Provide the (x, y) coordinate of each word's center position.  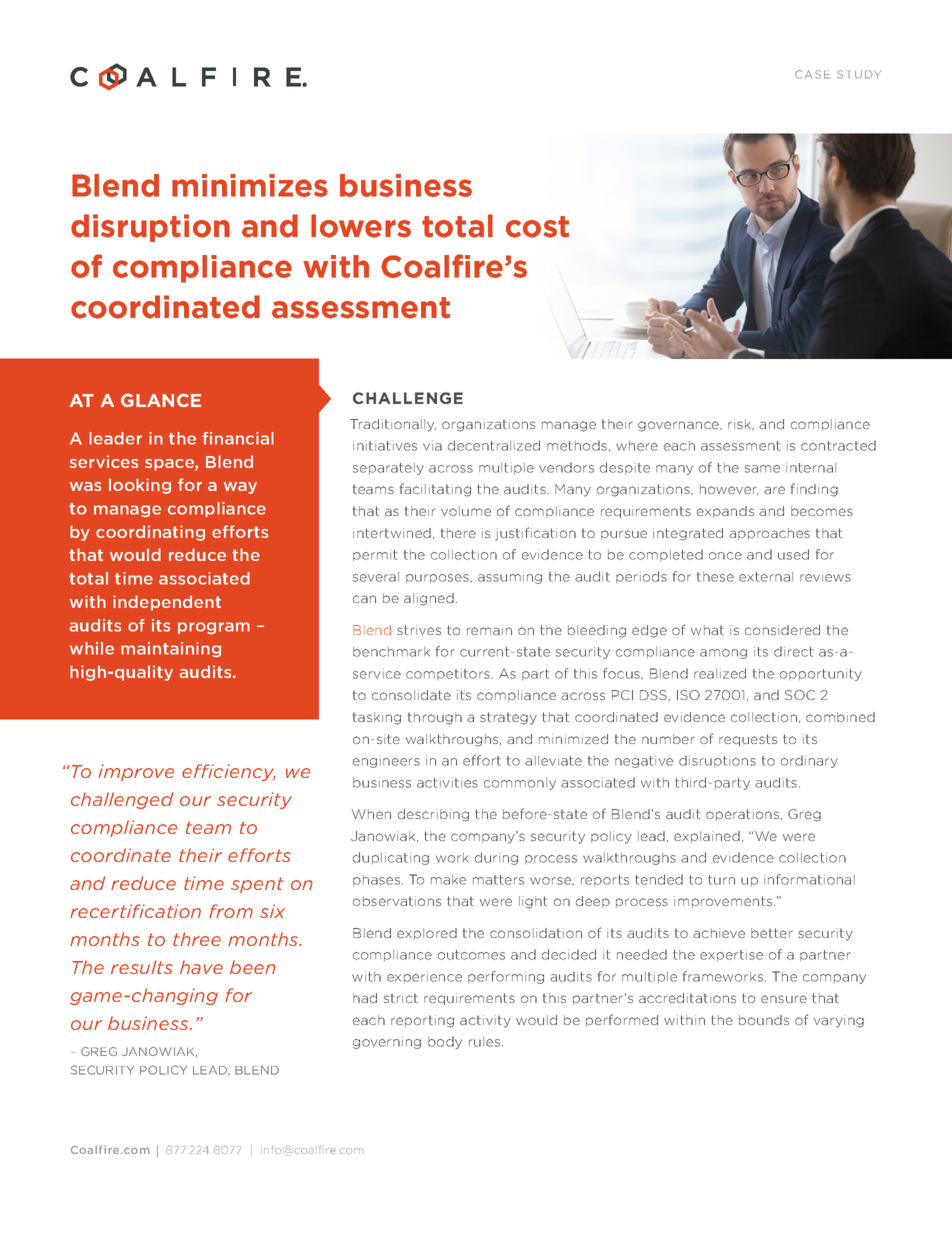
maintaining (171, 650)
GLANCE (161, 400)
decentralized (494, 445)
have (201, 967)
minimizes (250, 185)
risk (741, 424)
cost (537, 227)
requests (748, 740)
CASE (812, 74)
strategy (508, 718)
